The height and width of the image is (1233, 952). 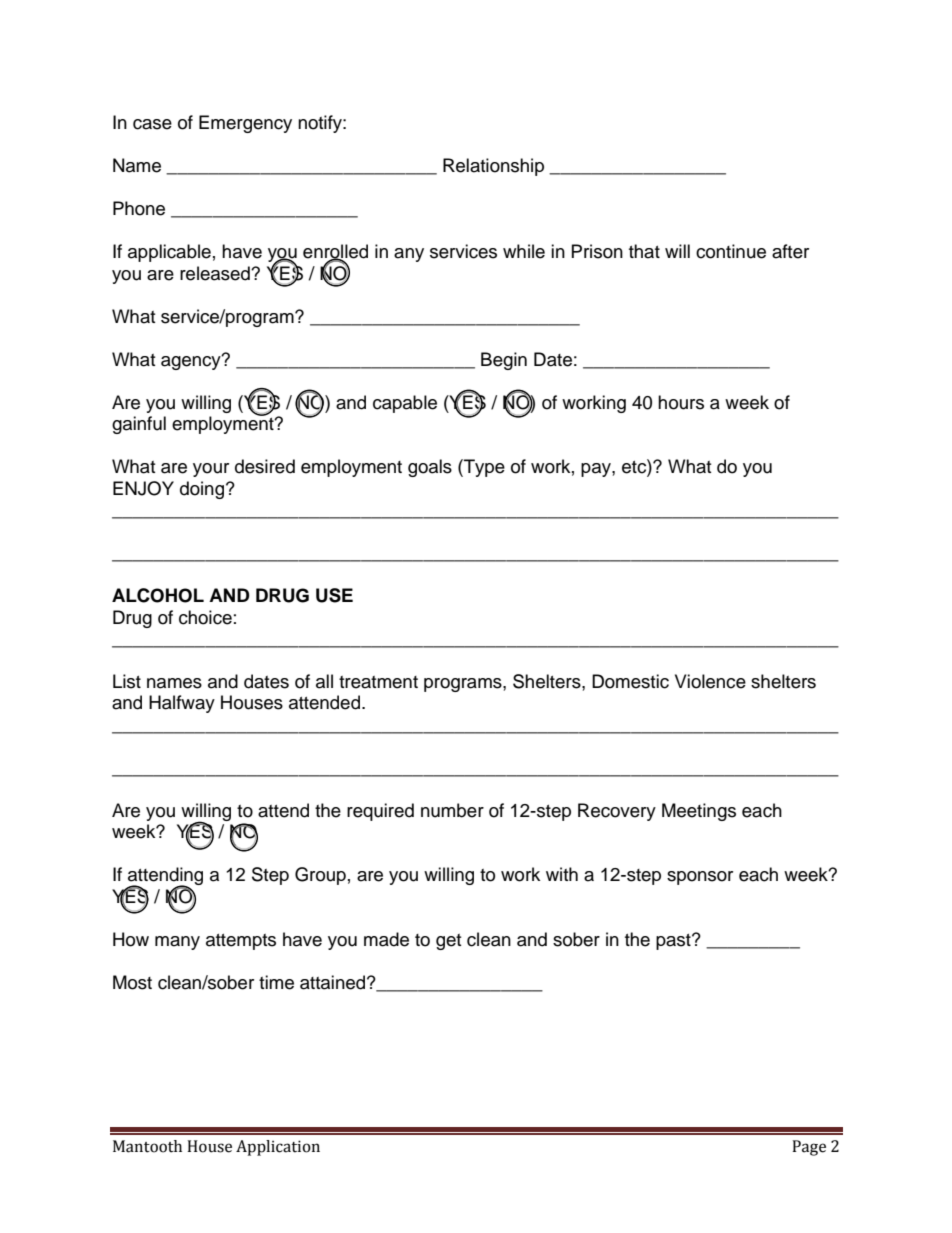 I want to click on treatment, so click(x=378, y=682).
